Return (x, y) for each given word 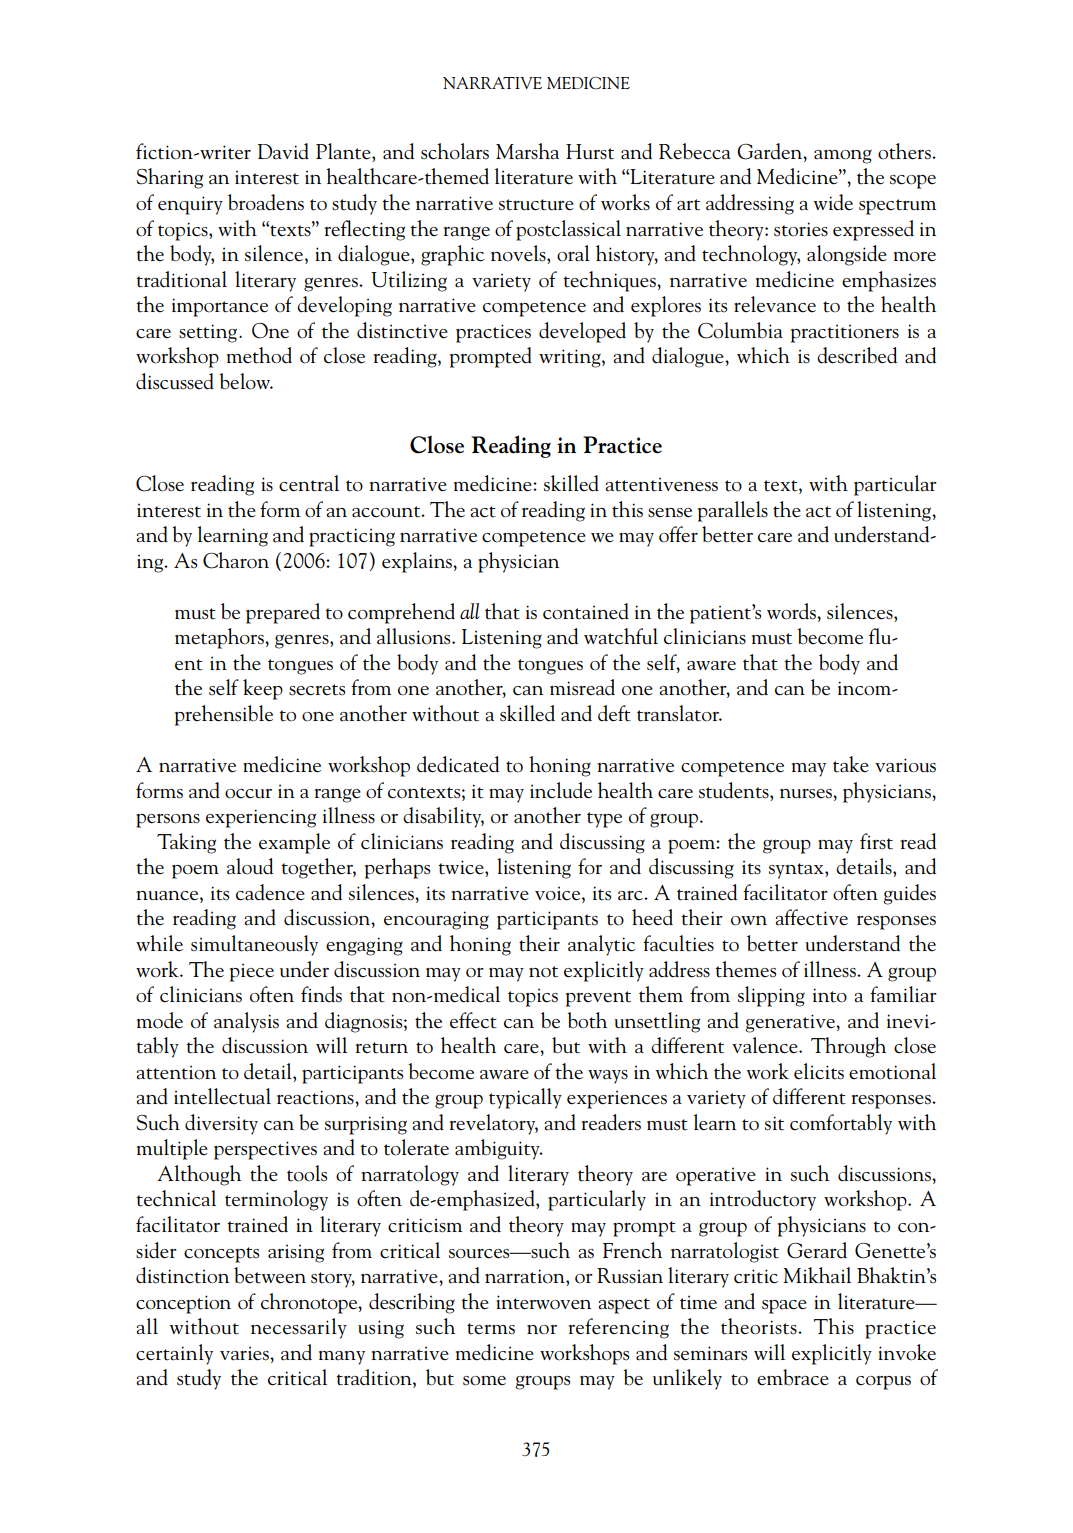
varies (245, 1354)
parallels (733, 511)
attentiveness (662, 485)
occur (248, 794)
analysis (246, 1022)
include (561, 790)
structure (536, 205)
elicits (819, 1071)
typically (525, 1098)
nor (542, 1330)
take (851, 764)
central (309, 483)
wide (833, 202)
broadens (266, 202)
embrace (793, 1377)
